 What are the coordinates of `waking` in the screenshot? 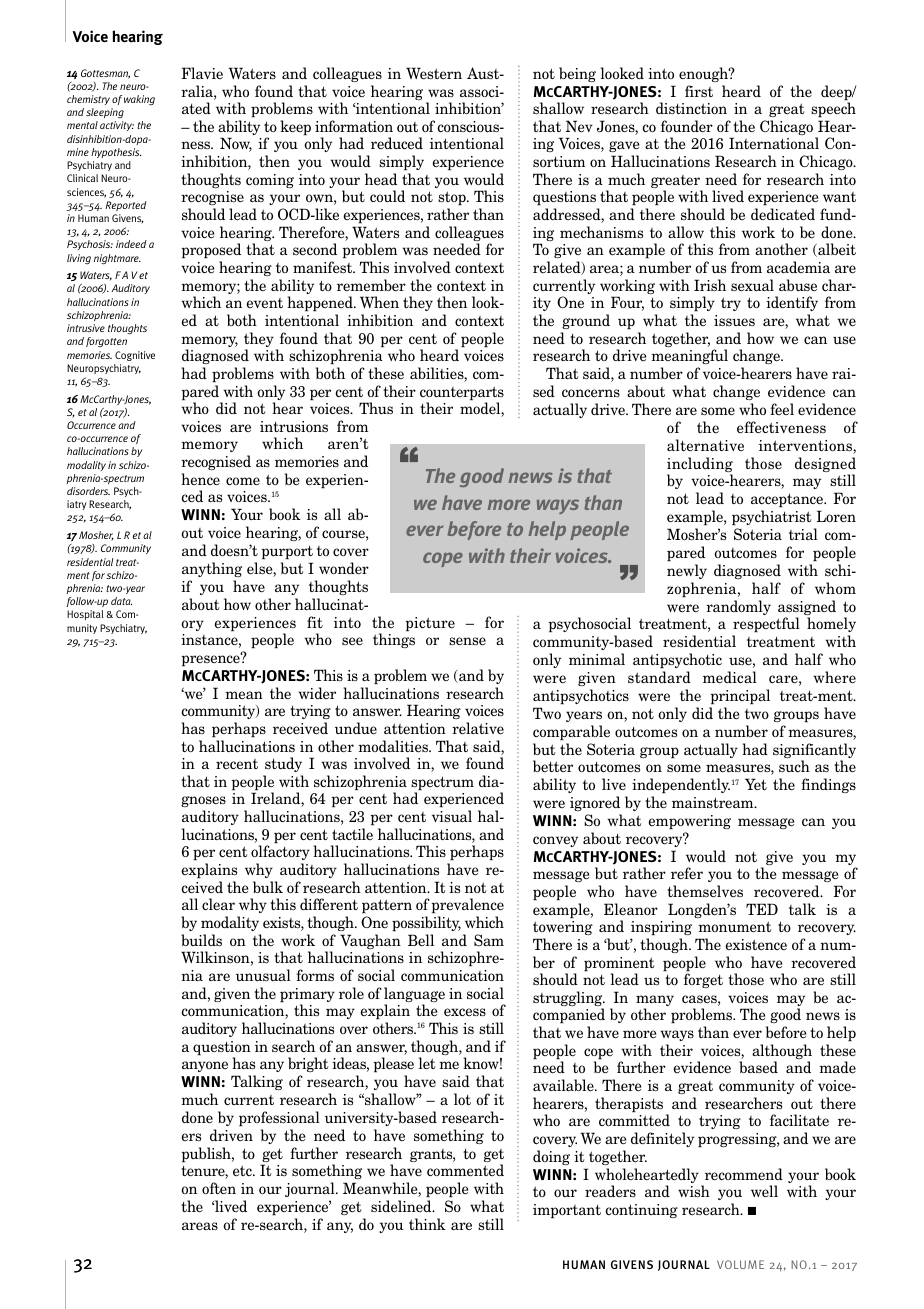 It's located at (139, 100).
